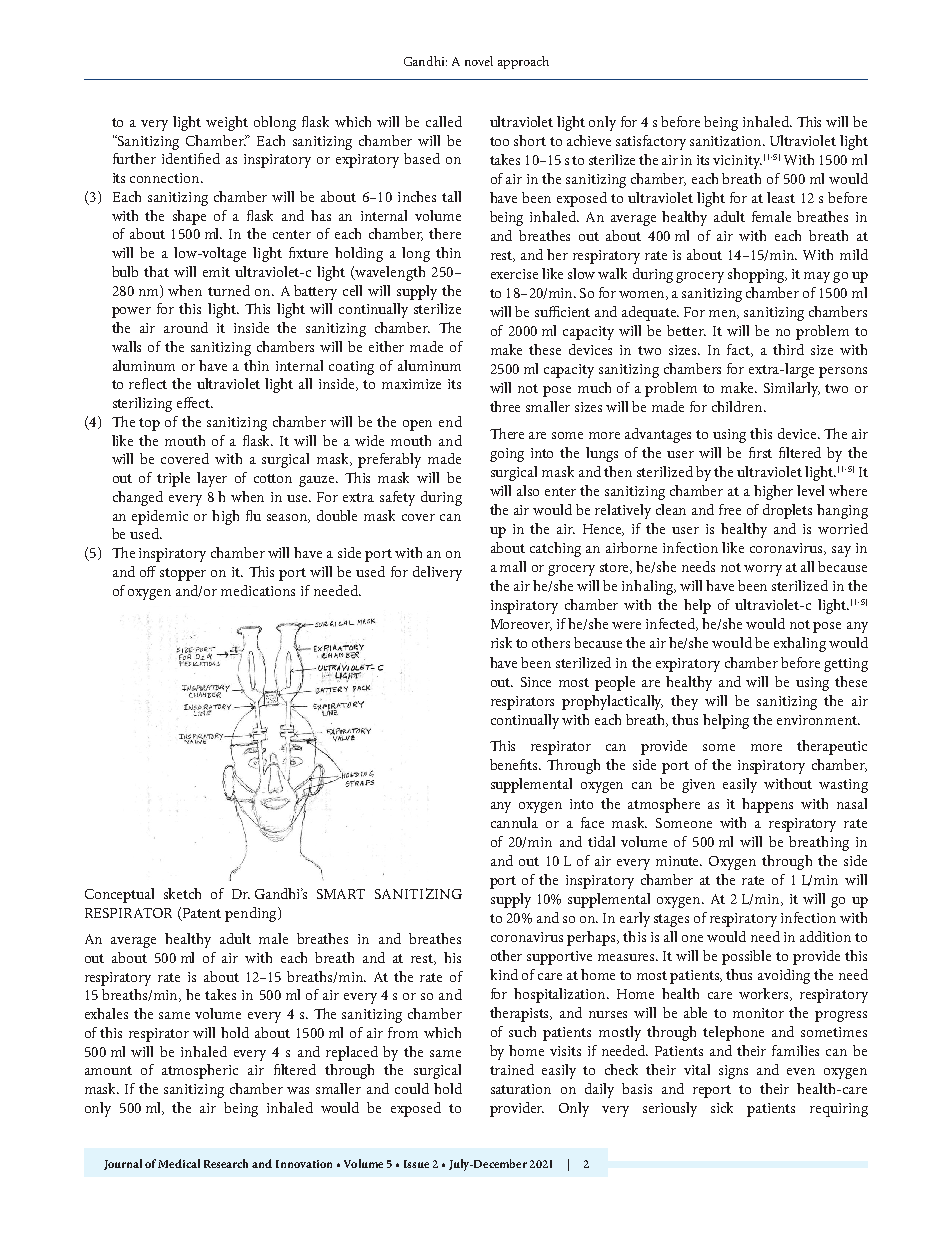 This page has height=1233, width=952. Describe the element at coordinates (227, 123) in the page. I see `weight` at that location.
